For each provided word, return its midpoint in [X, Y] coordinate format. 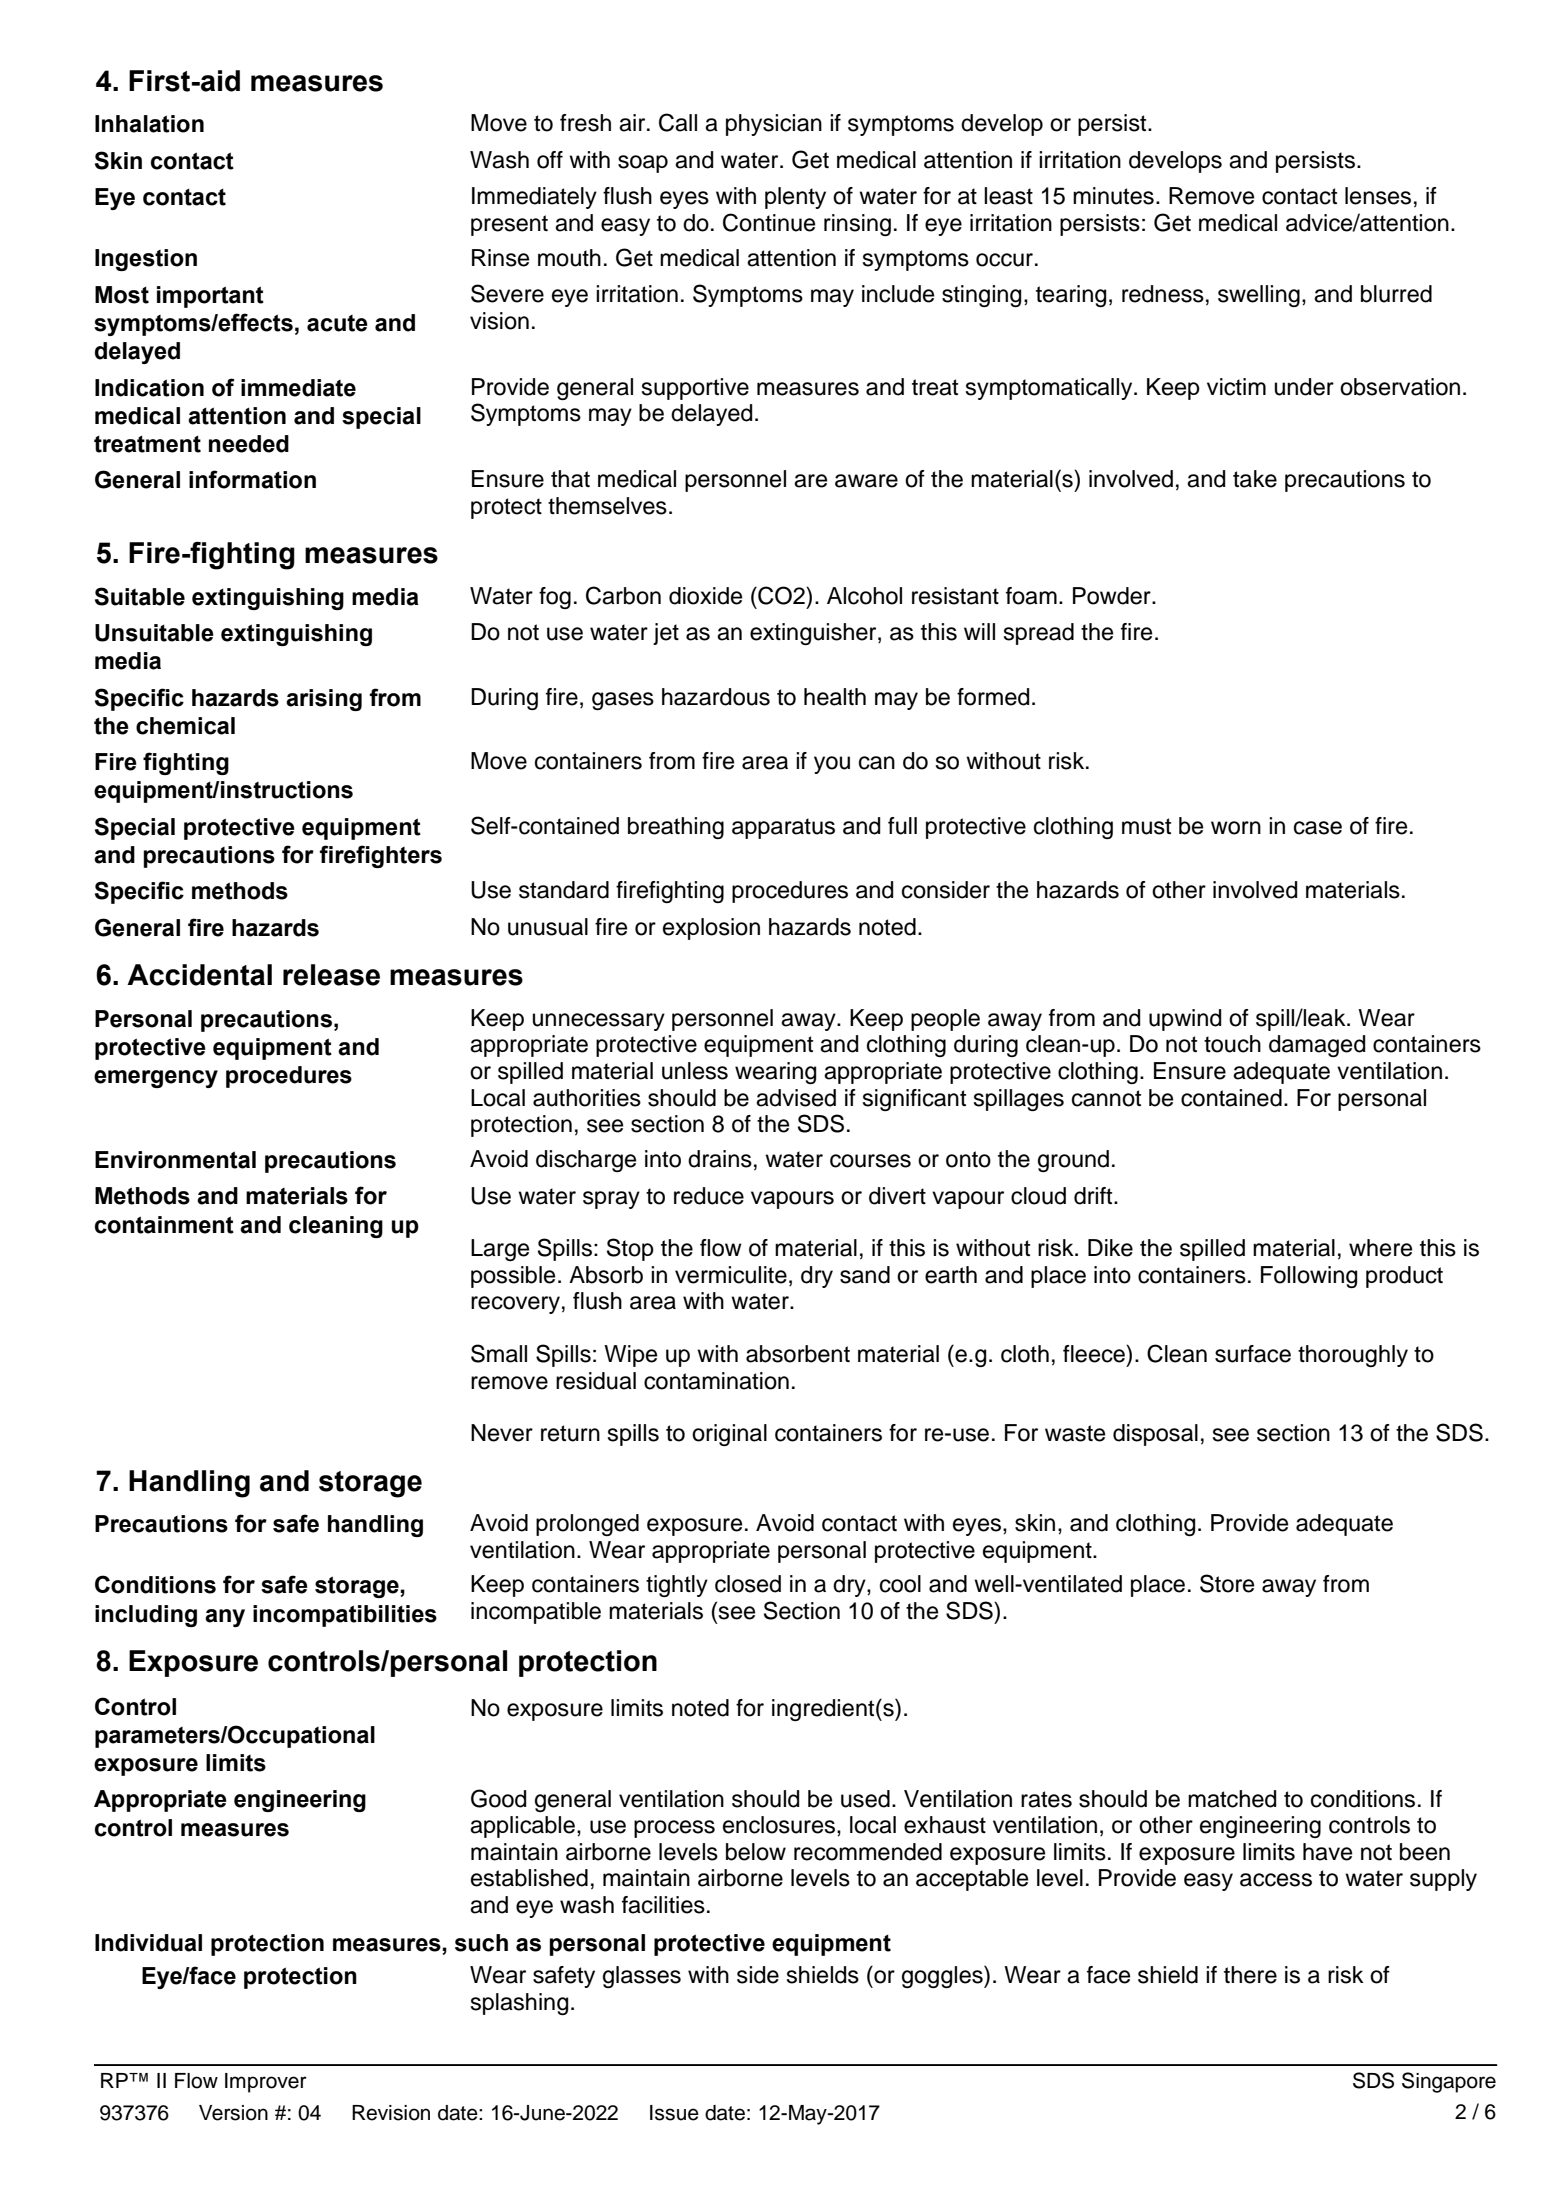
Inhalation [149, 124]
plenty [795, 198]
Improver [266, 2083]
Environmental [175, 1160]
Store [1227, 1583]
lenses [1378, 196]
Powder [1113, 596]
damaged [1317, 1046]
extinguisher [814, 634]
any [225, 1618]
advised [796, 1098]
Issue [674, 2113]
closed [748, 1584]
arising [324, 700]
